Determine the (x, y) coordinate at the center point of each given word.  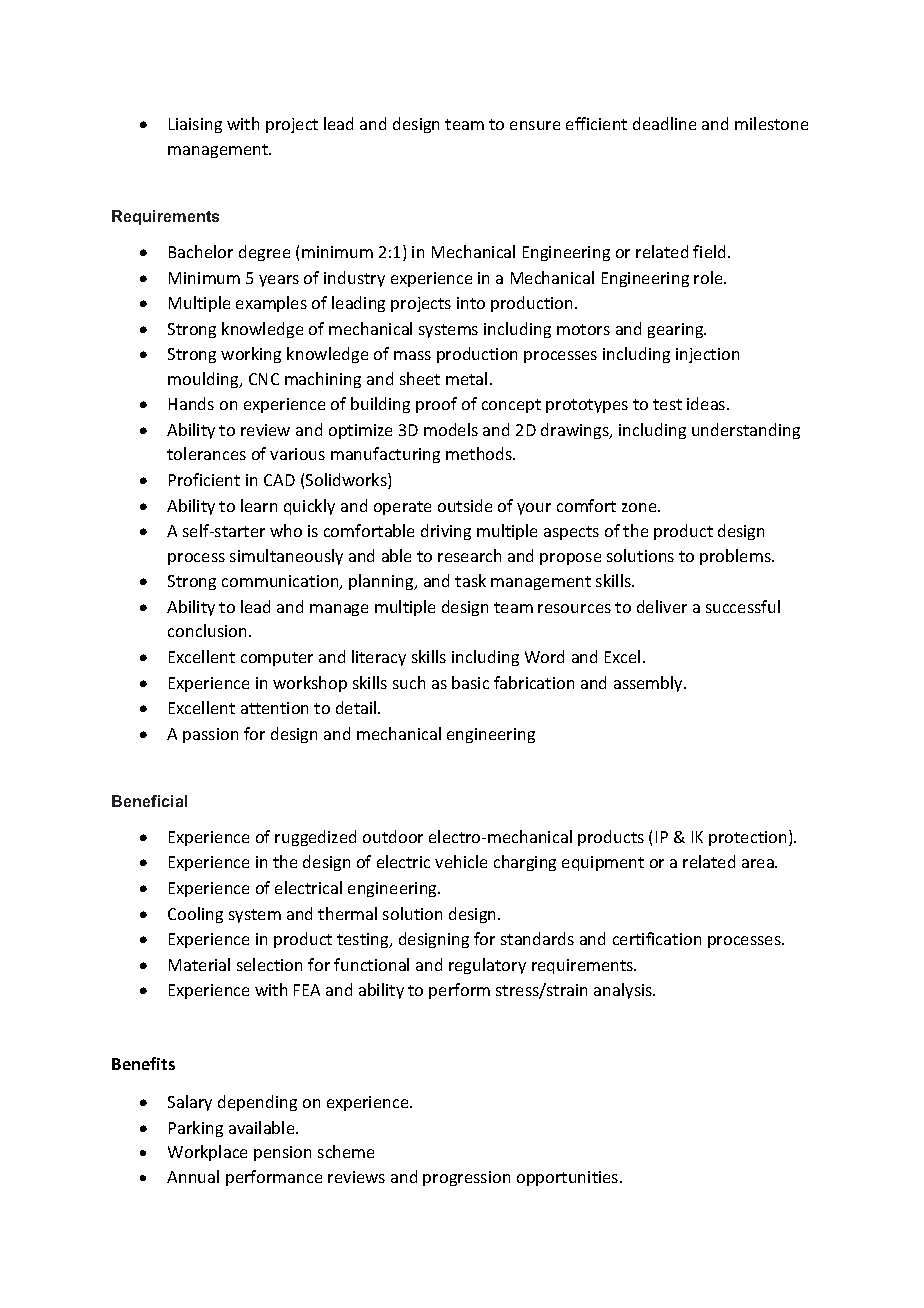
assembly (649, 684)
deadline (664, 123)
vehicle (461, 861)
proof (436, 405)
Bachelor (201, 251)
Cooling (195, 915)
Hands (191, 403)
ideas (707, 403)
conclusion (207, 630)
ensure (535, 125)
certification (657, 938)
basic (470, 682)
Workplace (207, 1153)
